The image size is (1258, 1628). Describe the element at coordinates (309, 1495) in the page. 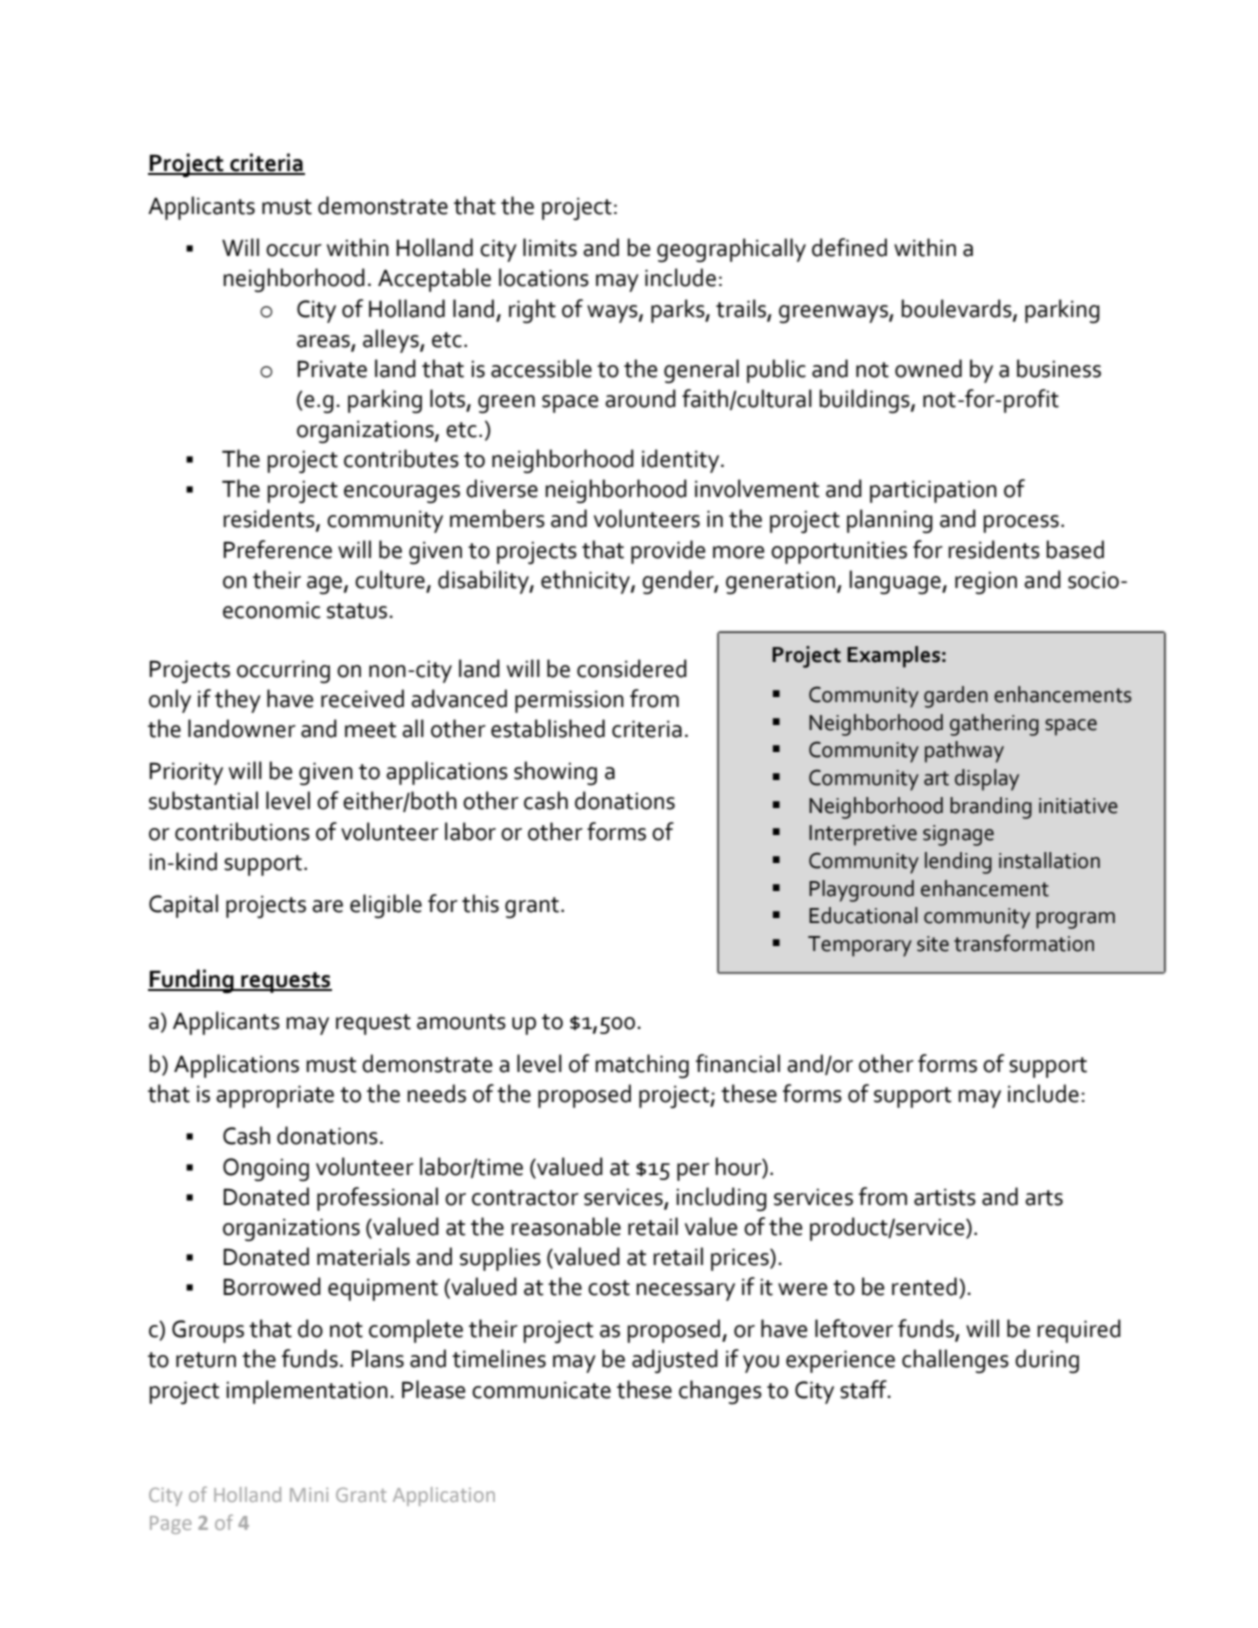

I see `Mini` at that location.
